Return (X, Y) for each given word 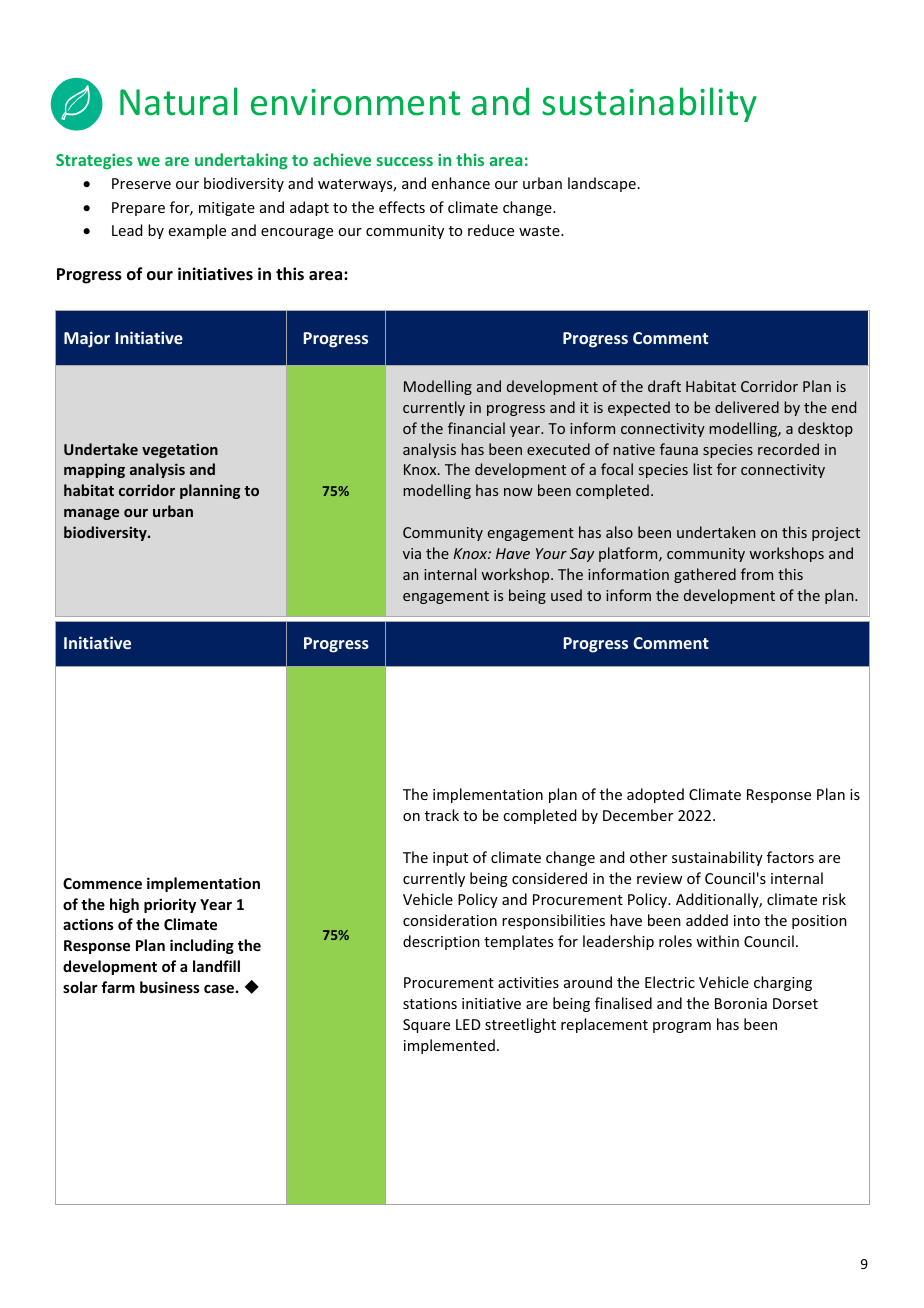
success (404, 161)
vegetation (180, 450)
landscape (602, 184)
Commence (102, 883)
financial (476, 428)
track (442, 815)
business (170, 987)
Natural (178, 101)
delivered (747, 407)
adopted (655, 795)
